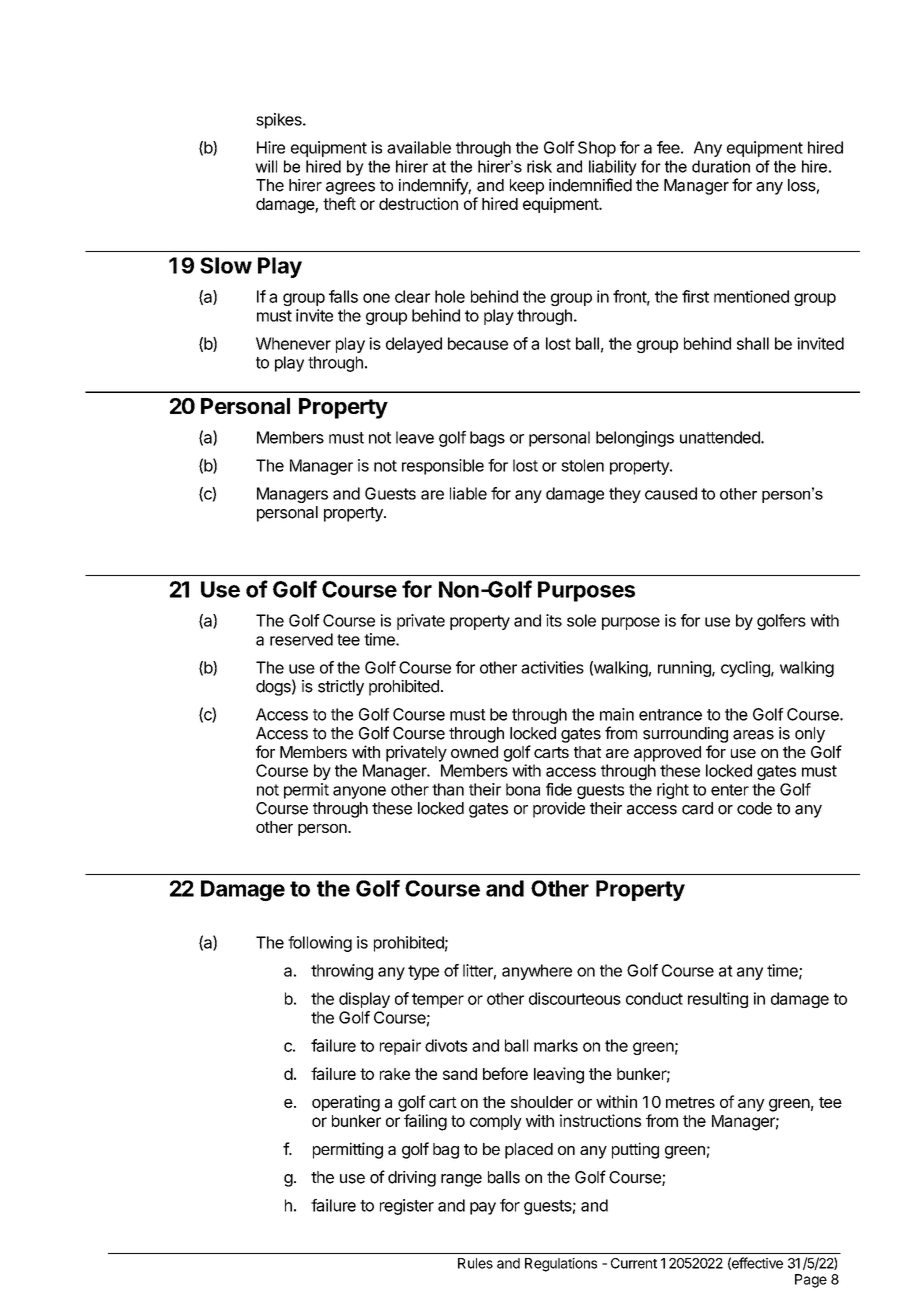 The image size is (924, 1308). I want to click on running, so click(685, 669).
